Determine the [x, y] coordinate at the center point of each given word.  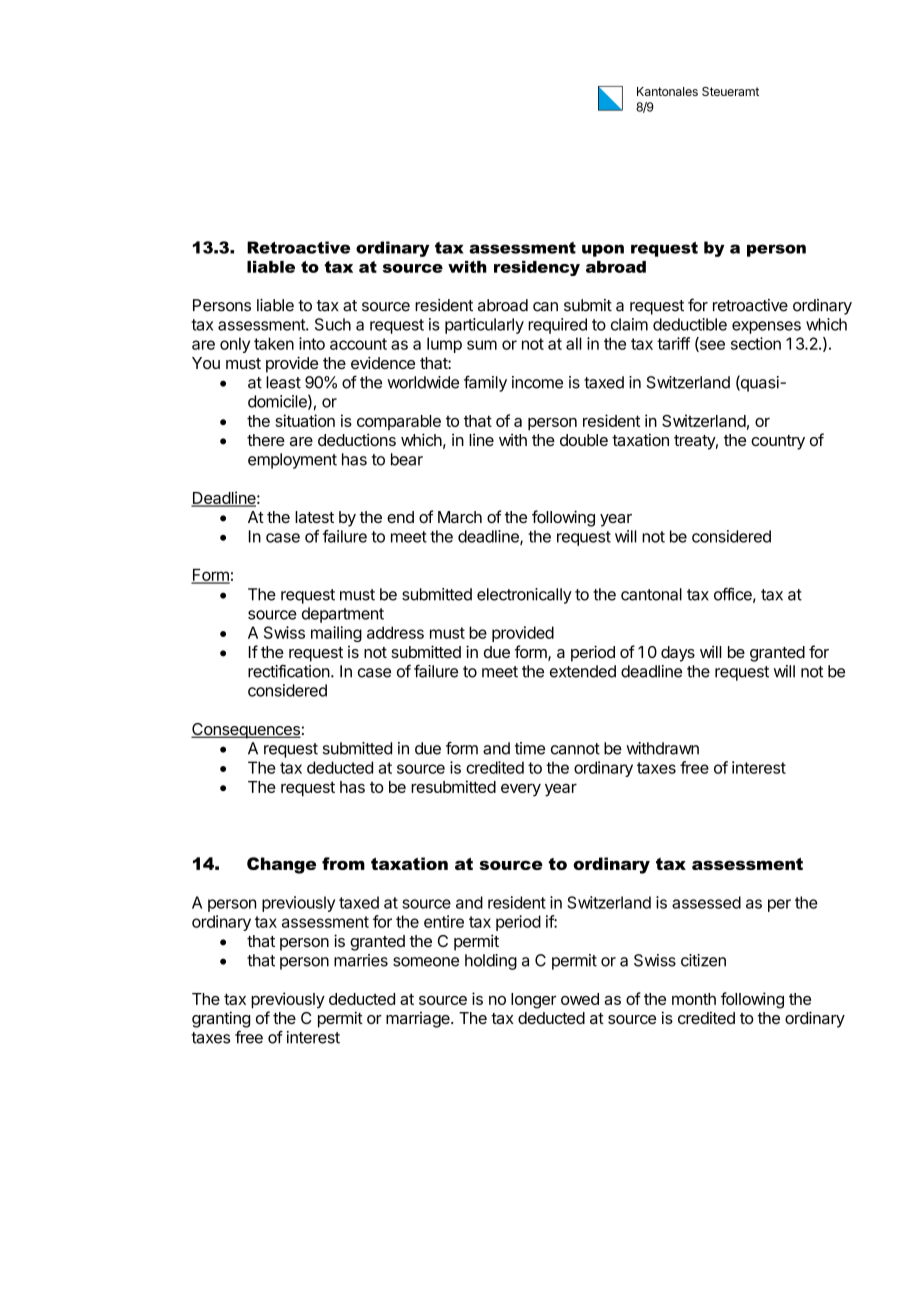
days [678, 654]
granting [221, 1019]
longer [533, 1001]
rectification [289, 671]
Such [333, 324]
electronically [524, 596]
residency [537, 268]
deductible [690, 324]
